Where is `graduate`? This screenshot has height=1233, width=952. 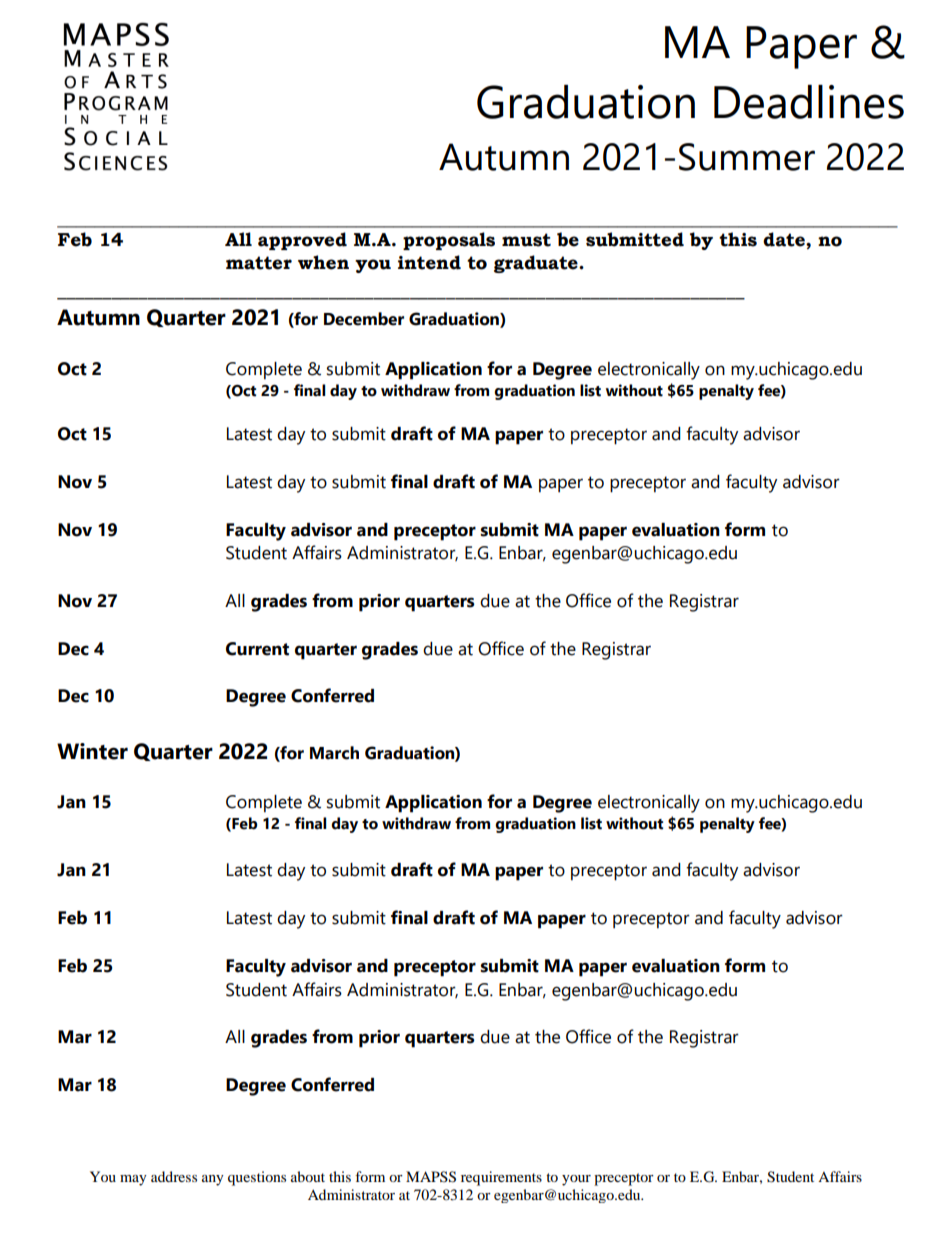 graduate is located at coordinates (537, 264).
